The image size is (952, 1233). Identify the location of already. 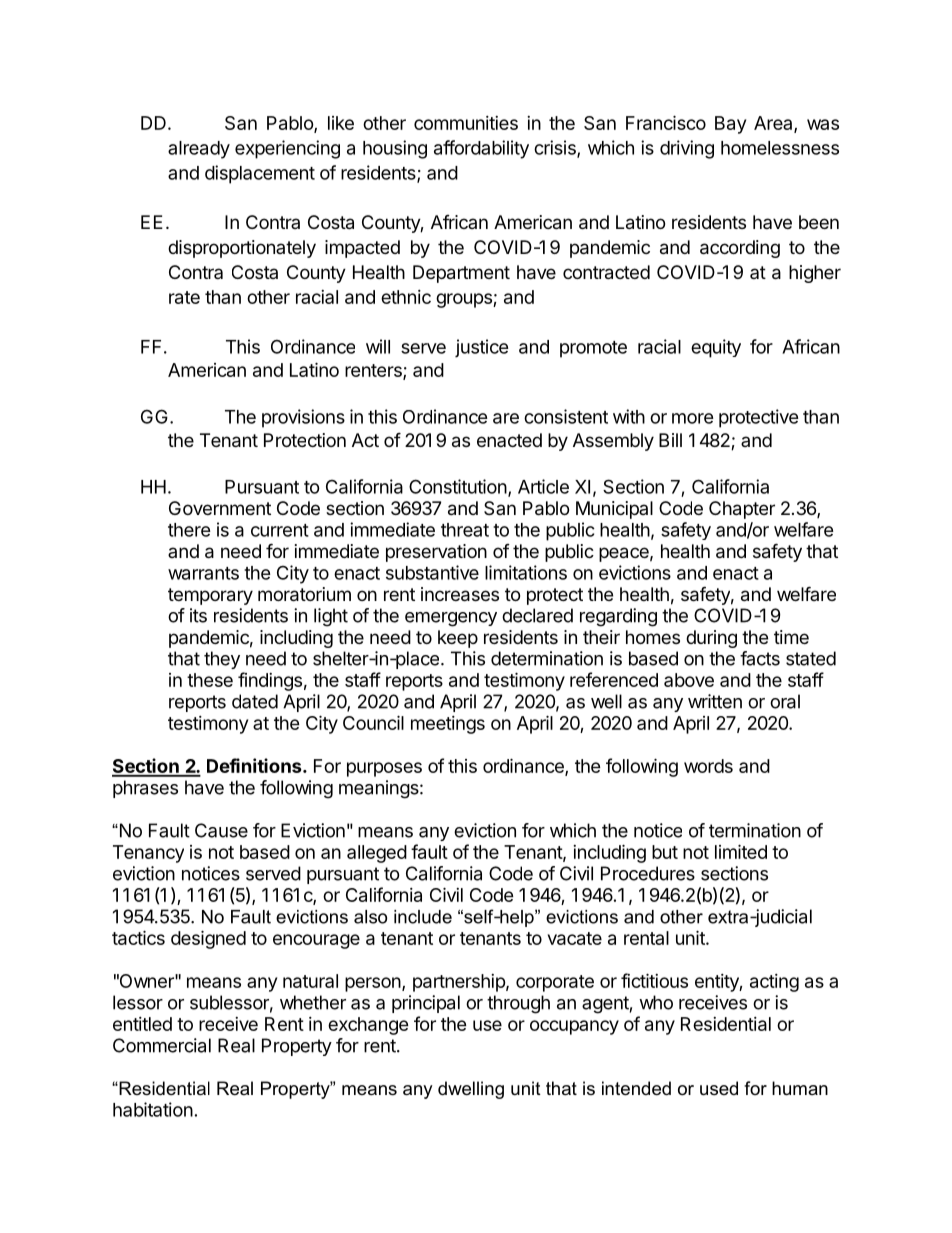
(199, 150).
